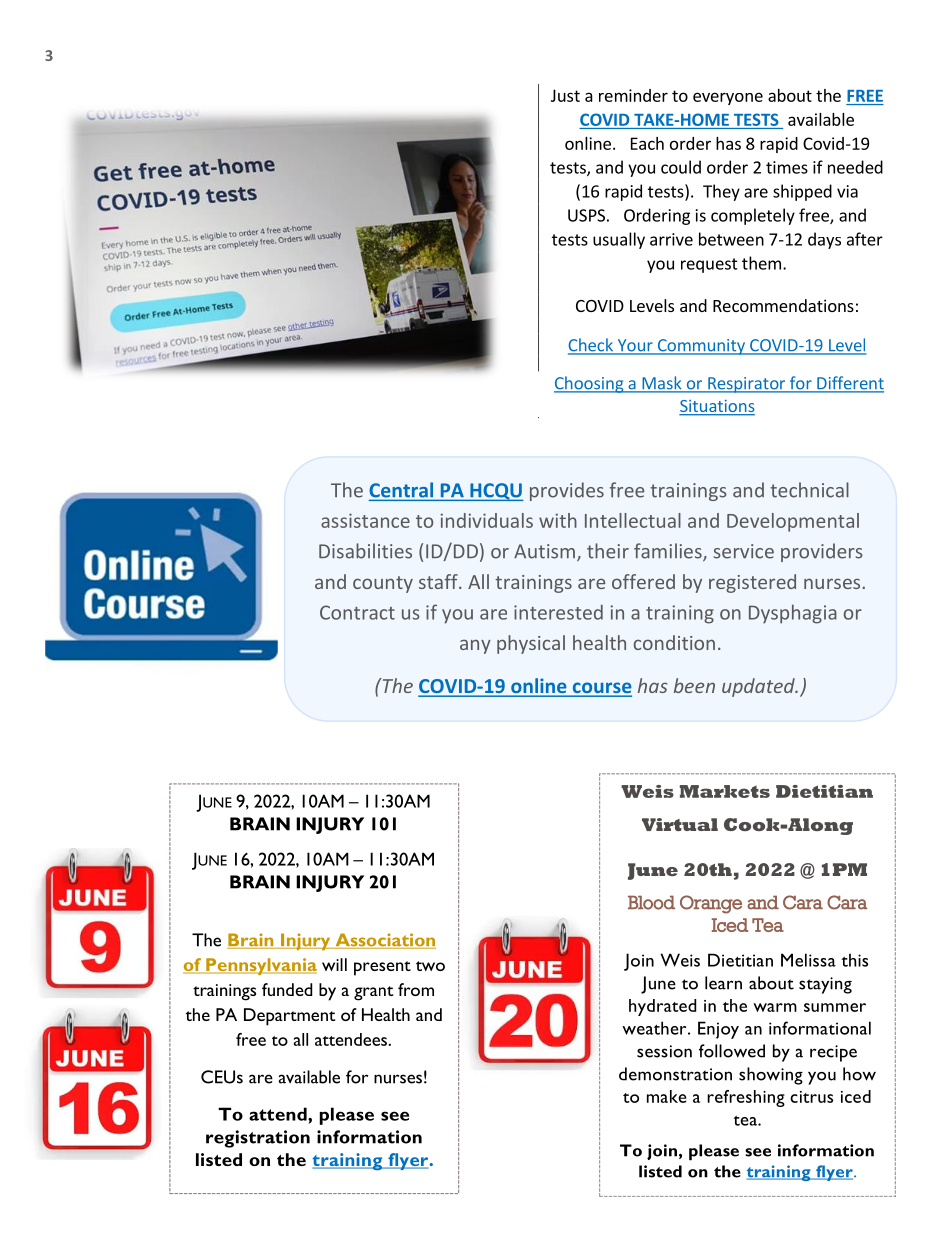 The width and height of the document is (952, 1233). What do you see at coordinates (787, 167) in the document?
I see `times` at bounding box center [787, 167].
